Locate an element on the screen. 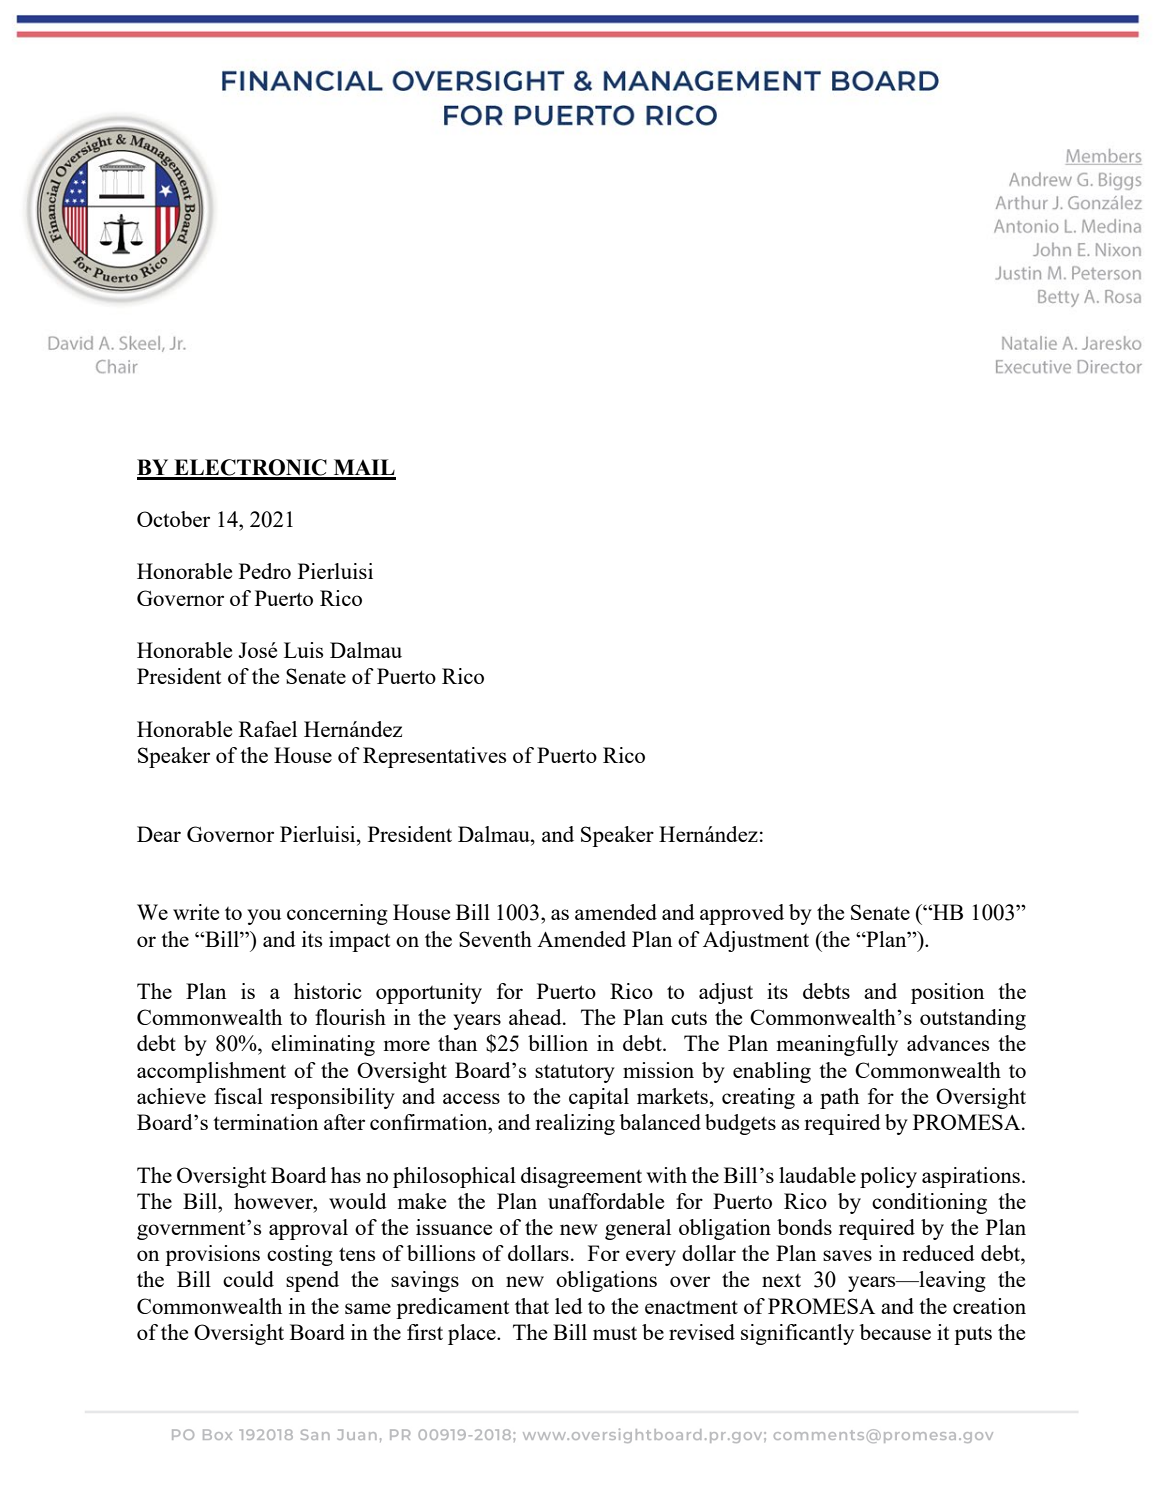 The height and width of the screenshot is (1505, 1163). October is located at coordinates (173, 519).
